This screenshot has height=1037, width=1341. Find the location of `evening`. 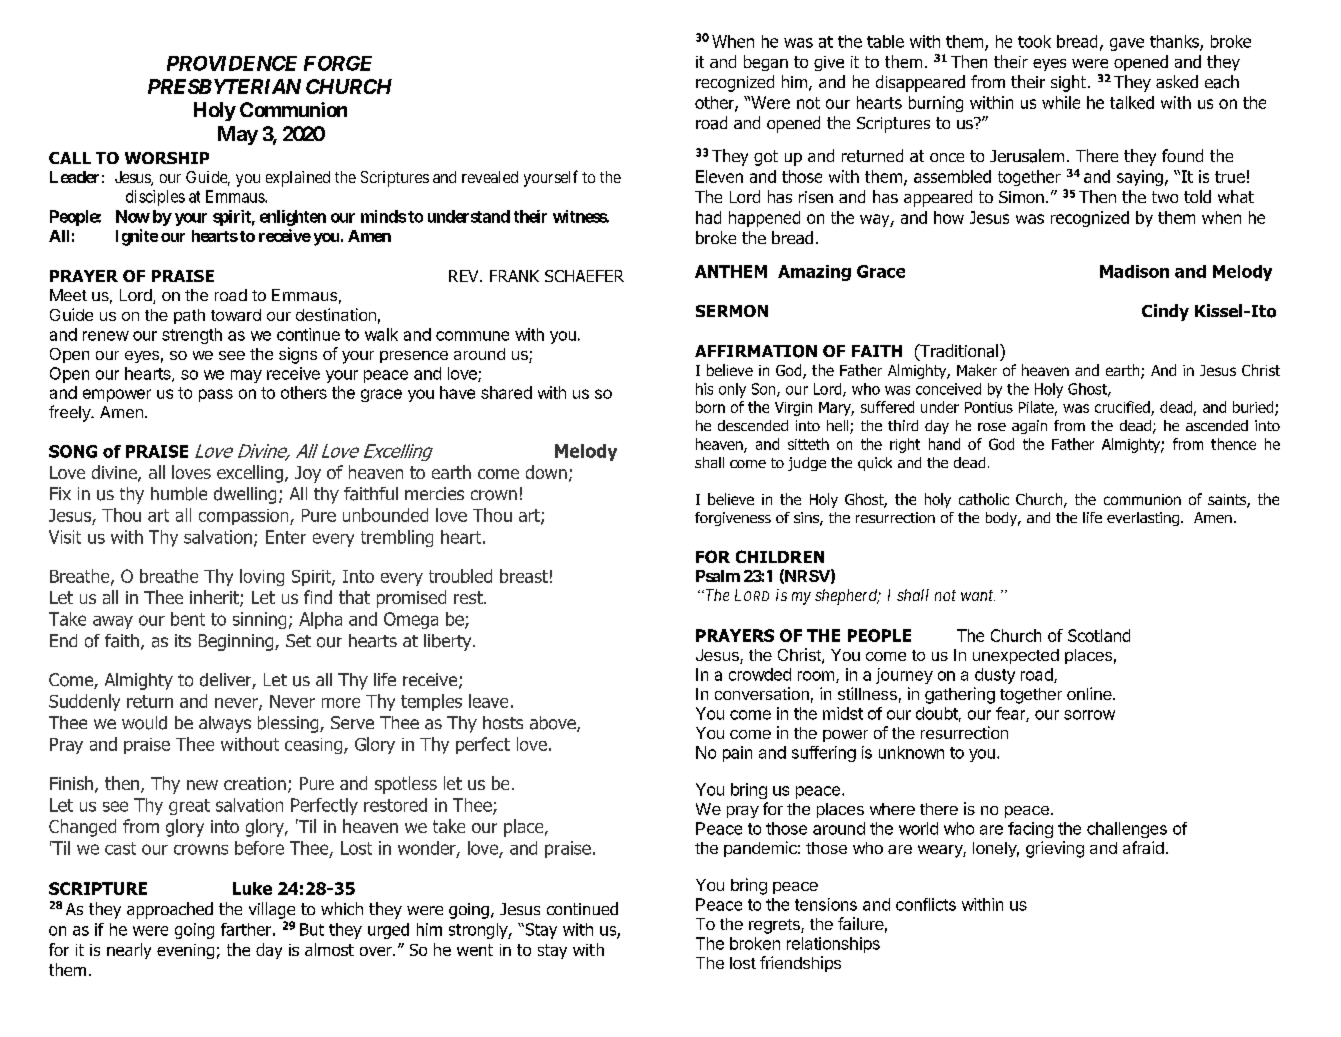

evening is located at coordinates (185, 951).
